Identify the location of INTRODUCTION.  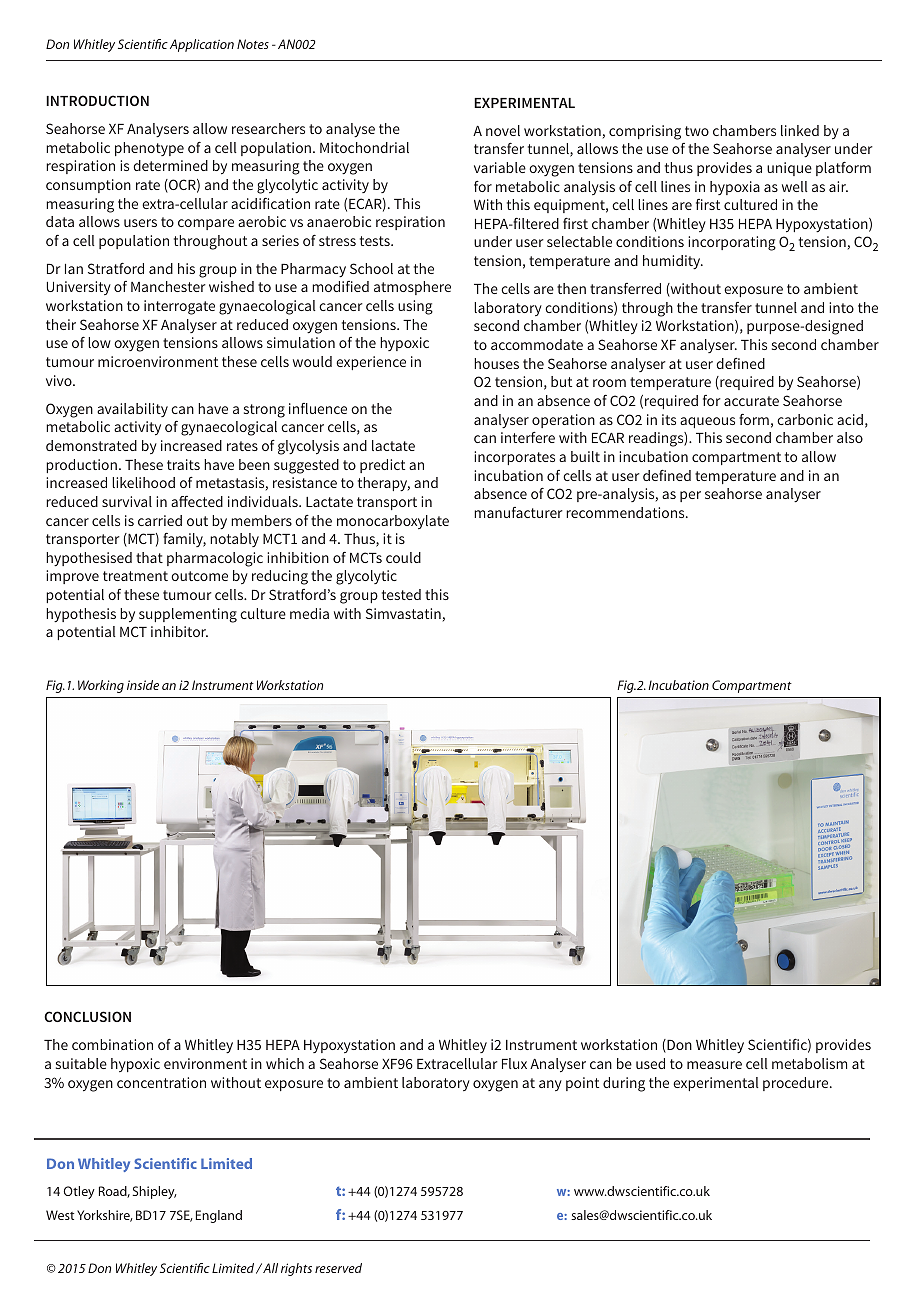
(97, 100).
